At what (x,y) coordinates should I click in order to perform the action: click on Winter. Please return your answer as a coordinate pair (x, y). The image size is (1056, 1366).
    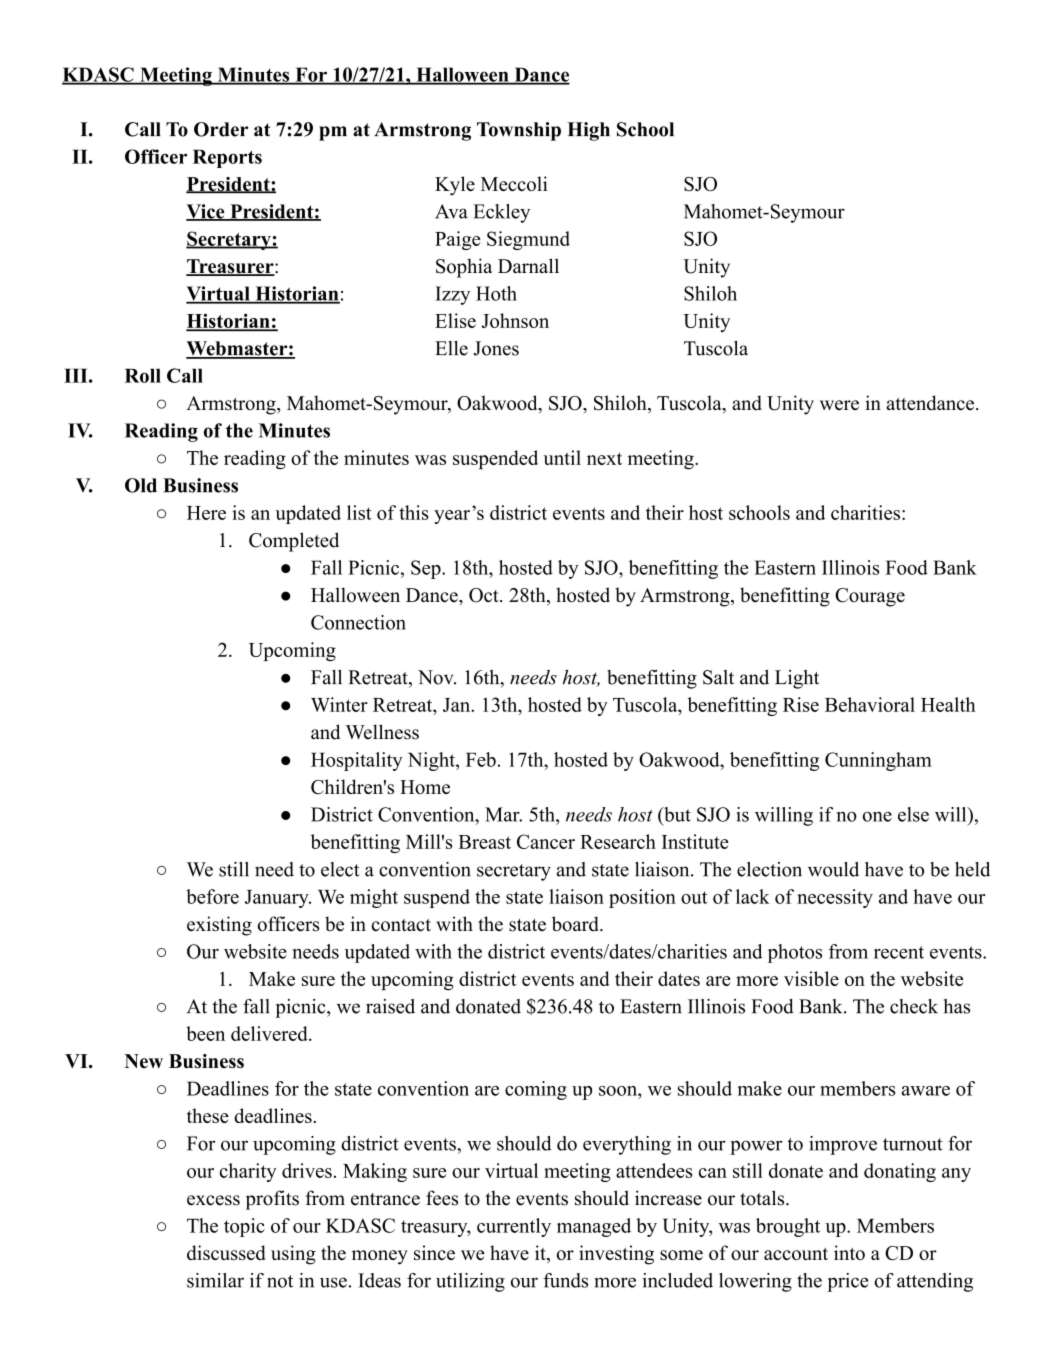
    Looking at the image, I should click on (339, 704).
